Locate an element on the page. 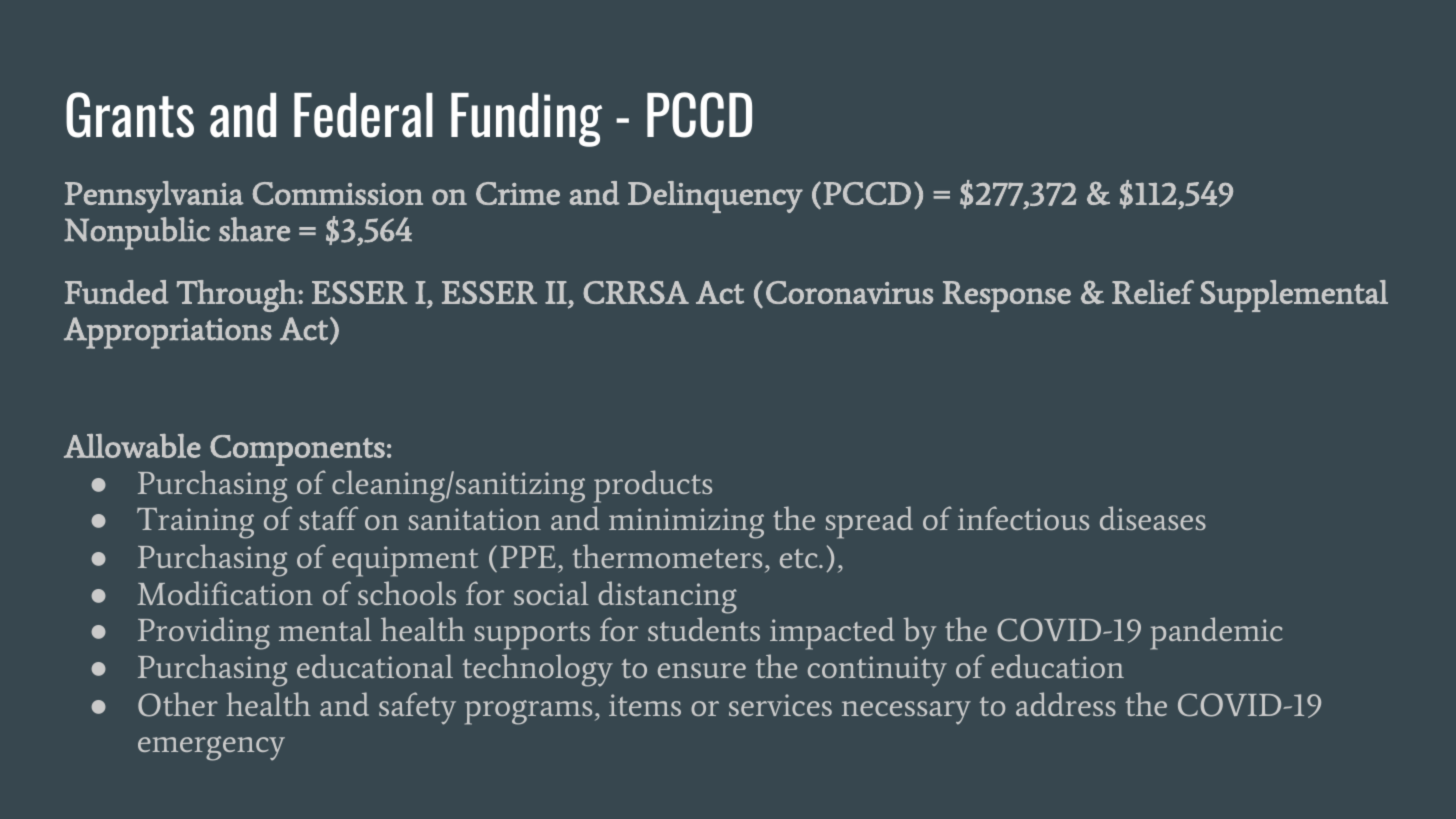 This document has width=1456, height=819. Coronavirus is located at coordinates (849, 292).
